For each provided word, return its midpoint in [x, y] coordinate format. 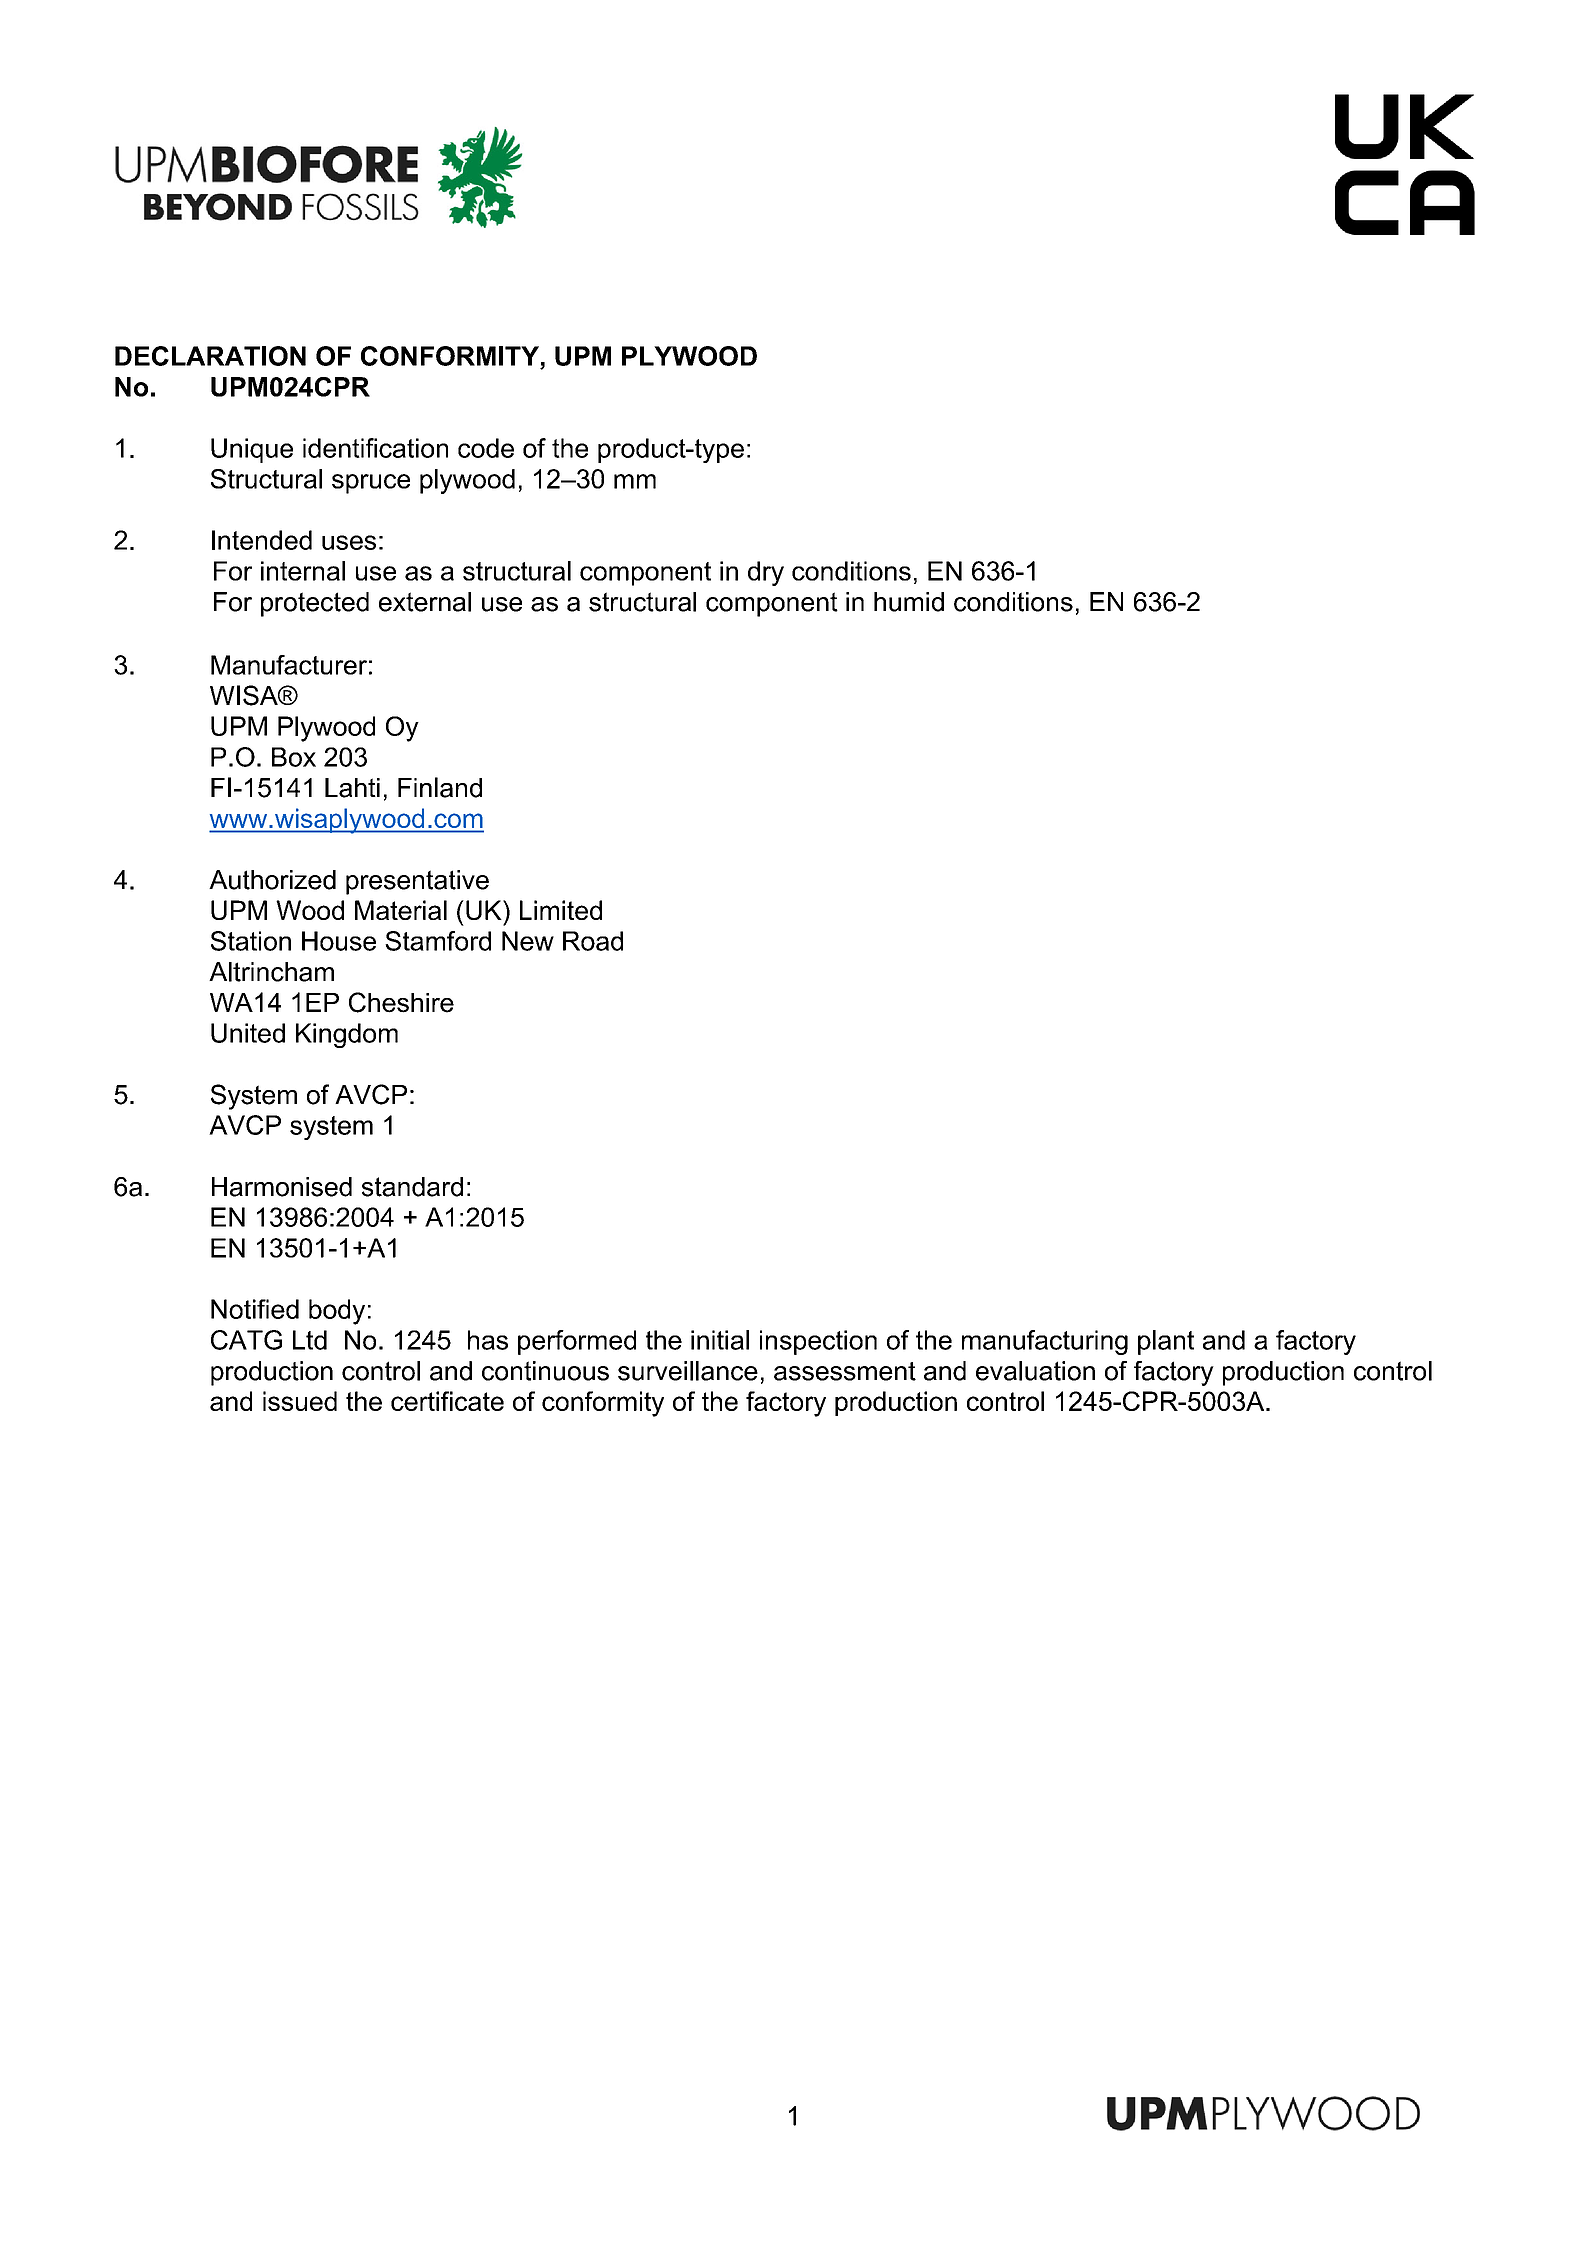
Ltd [310, 1340]
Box [294, 757]
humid [909, 602]
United [248, 1033]
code [486, 448]
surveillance [688, 1371]
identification [375, 448]
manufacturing [1045, 1342]
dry [766, 573]
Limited [561, 910]
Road [593, 941]
